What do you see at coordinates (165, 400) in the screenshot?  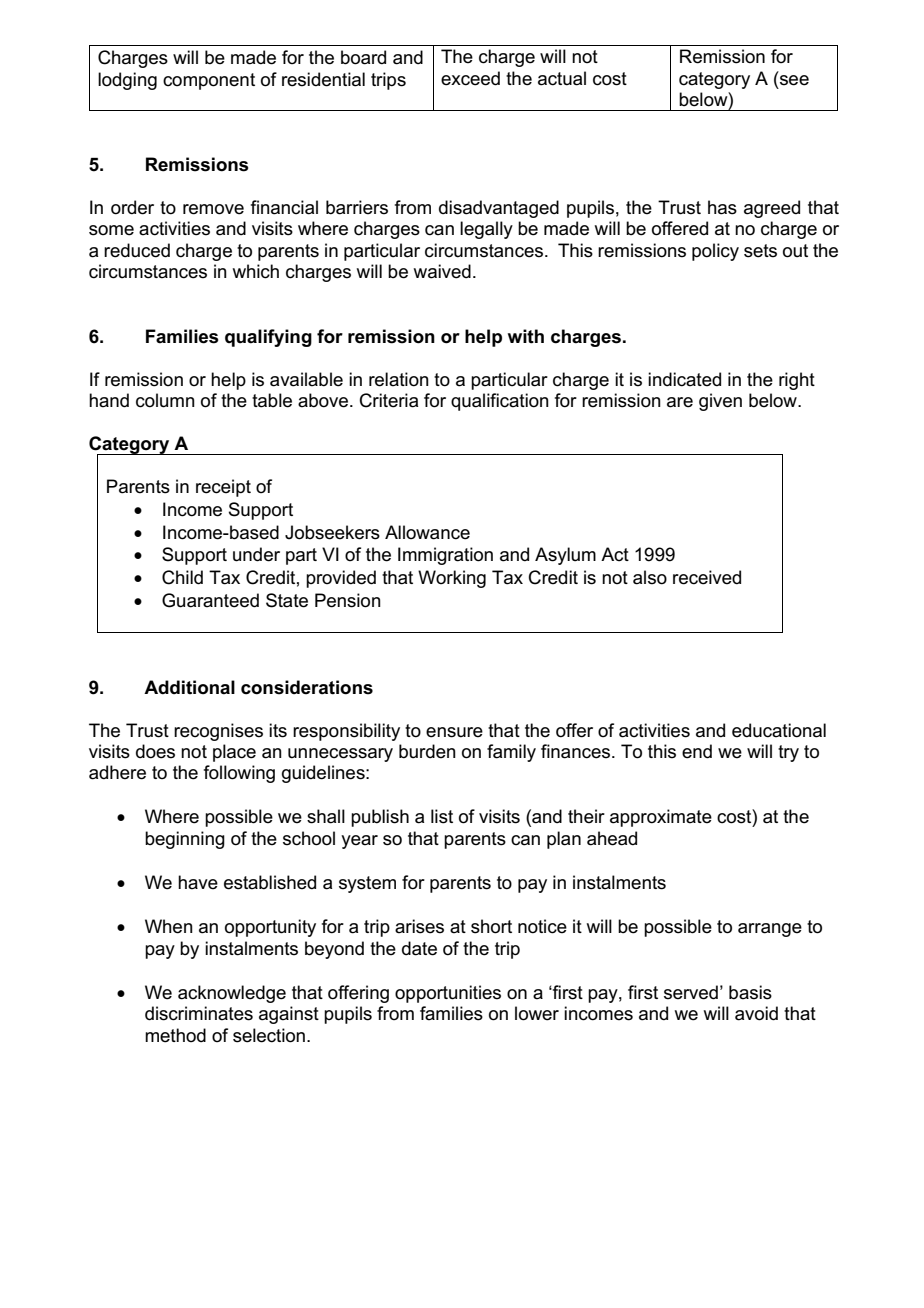 I see `column` at bounding box center [165, 400].
